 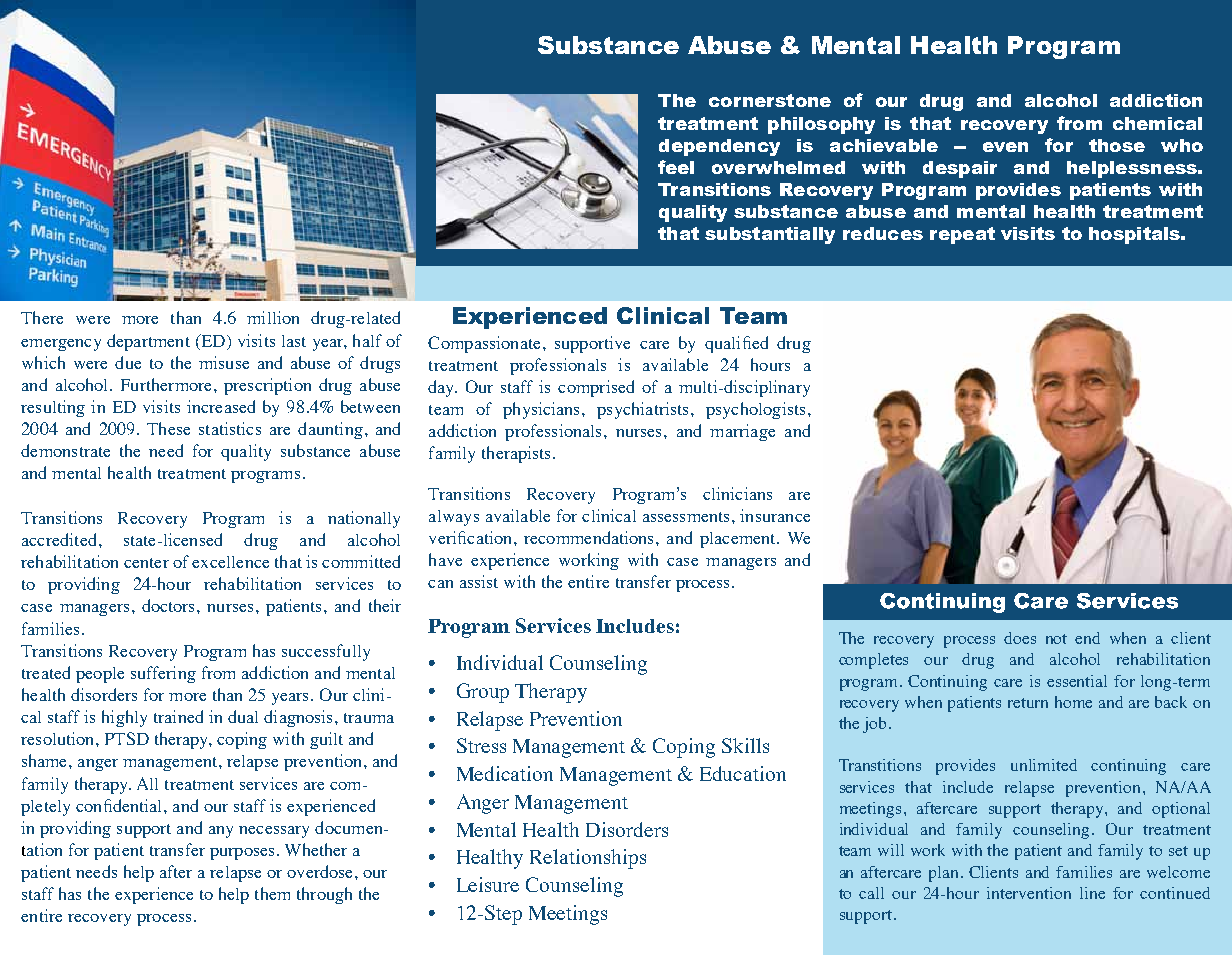 I want to click on Relationships, so click(x=588, y=859).
